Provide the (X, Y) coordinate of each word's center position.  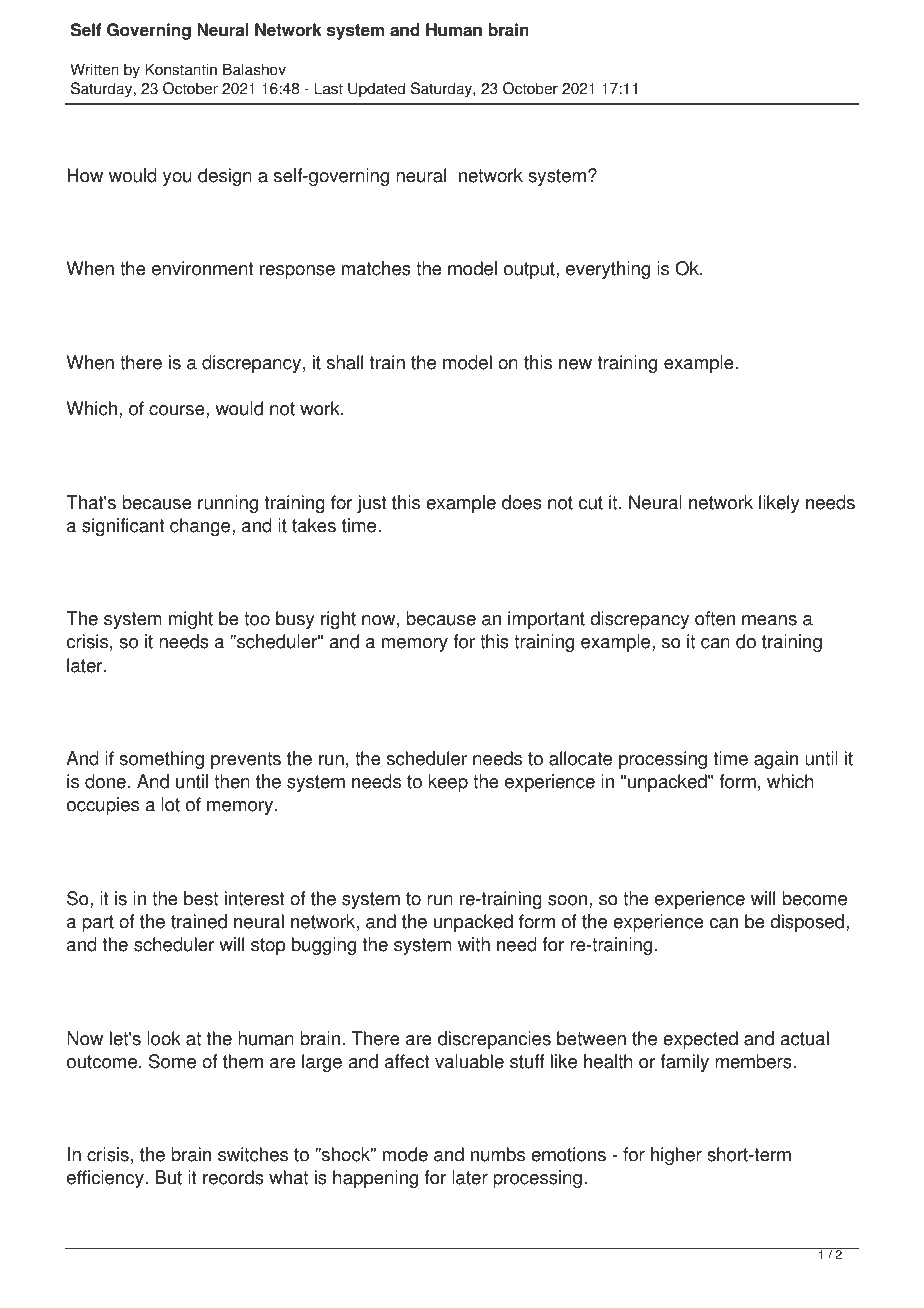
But (168, 1177)
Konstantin (181, 69)
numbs (498, 1154)
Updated (376, 90)
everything (608, 270)
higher (676, 1156)
